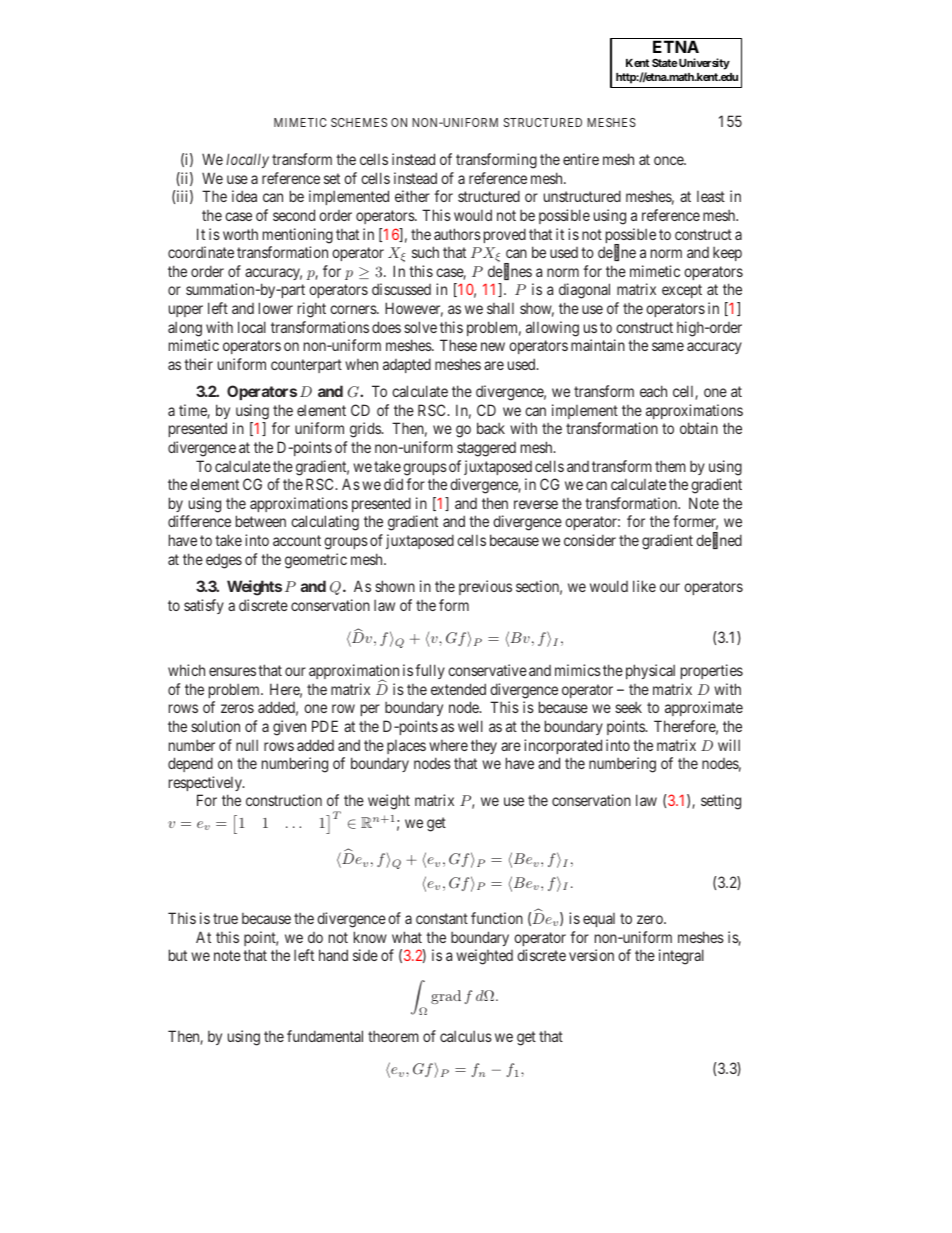  Describe the element at coordinates (359, 122) in the screenshot. I see `SCHEMES` at that location.
